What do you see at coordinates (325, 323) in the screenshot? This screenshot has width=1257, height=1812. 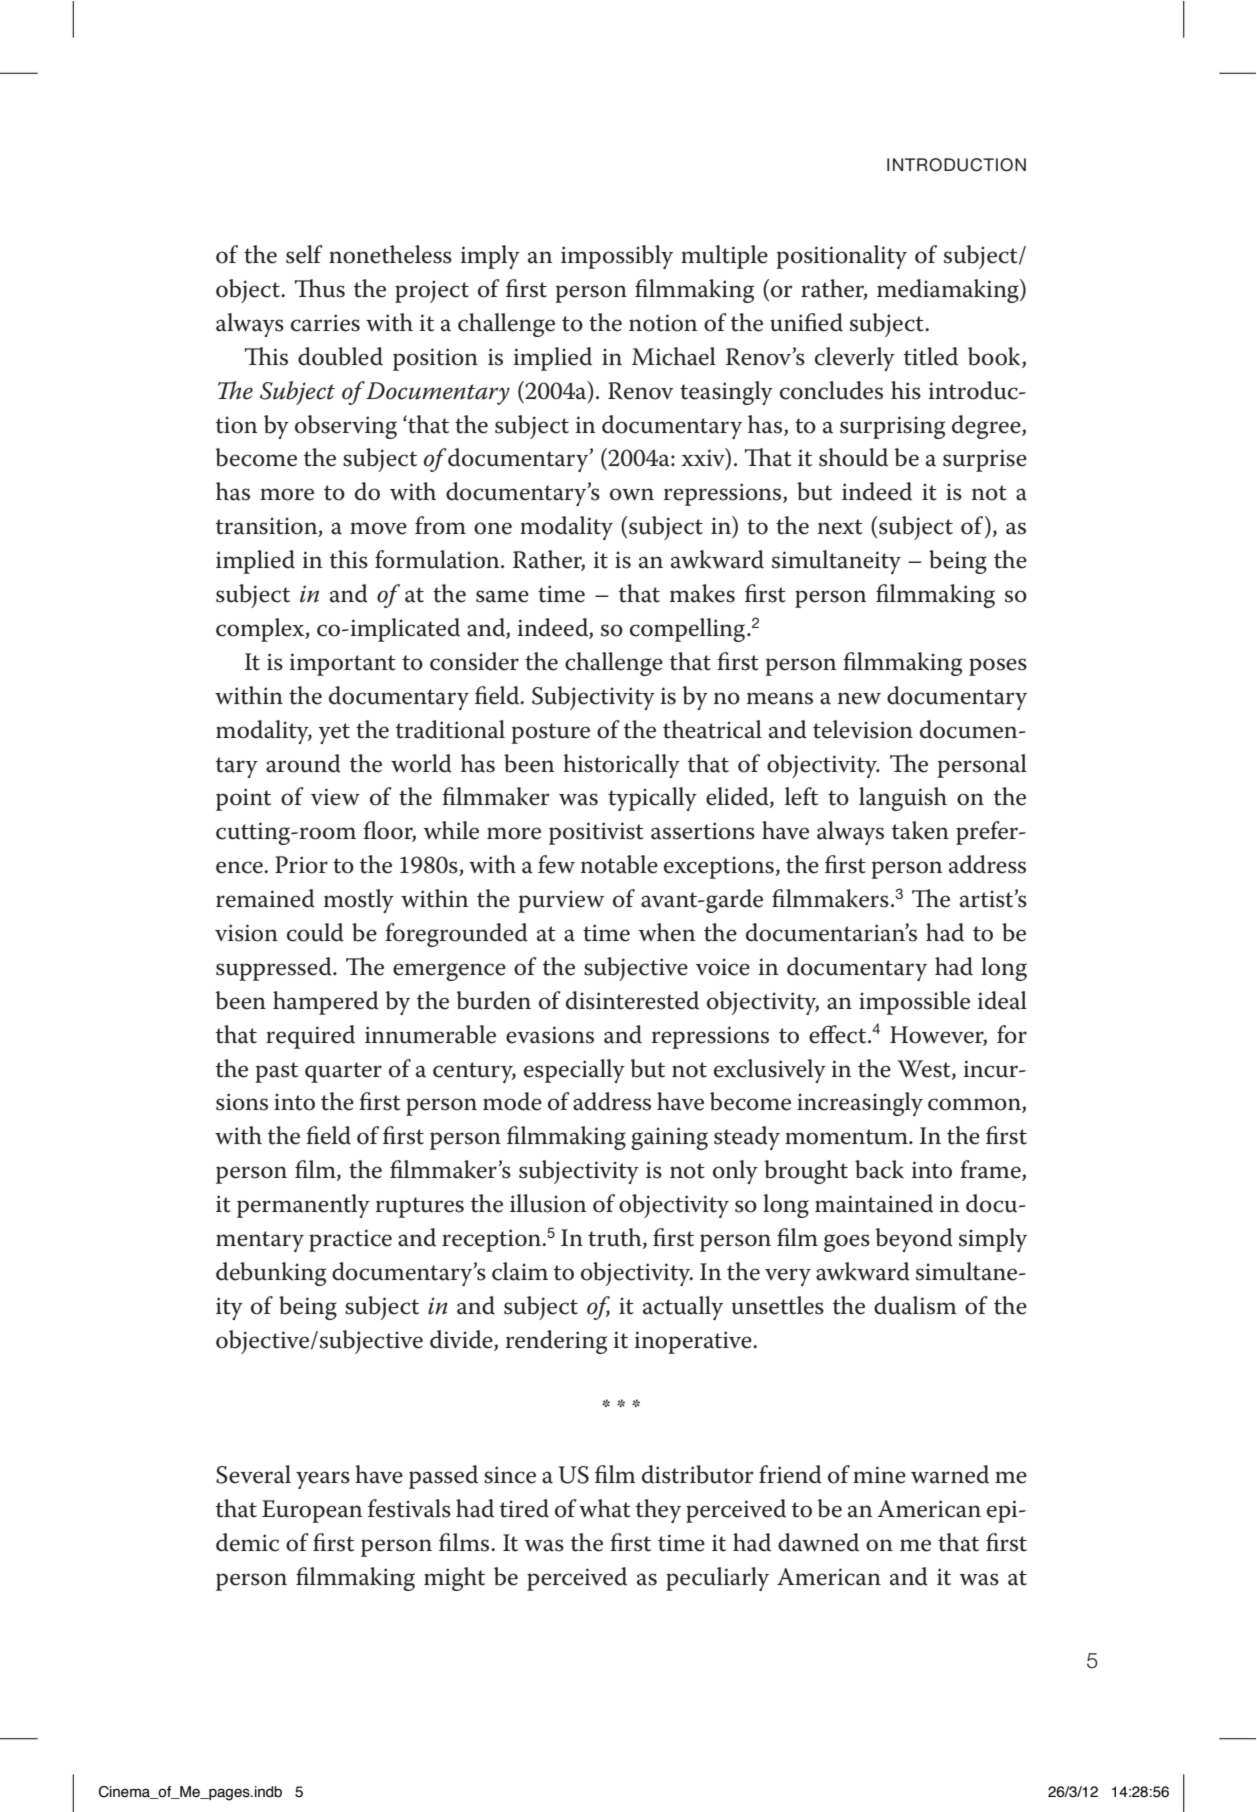 I see `carries` at bounding box center [325, 323].
